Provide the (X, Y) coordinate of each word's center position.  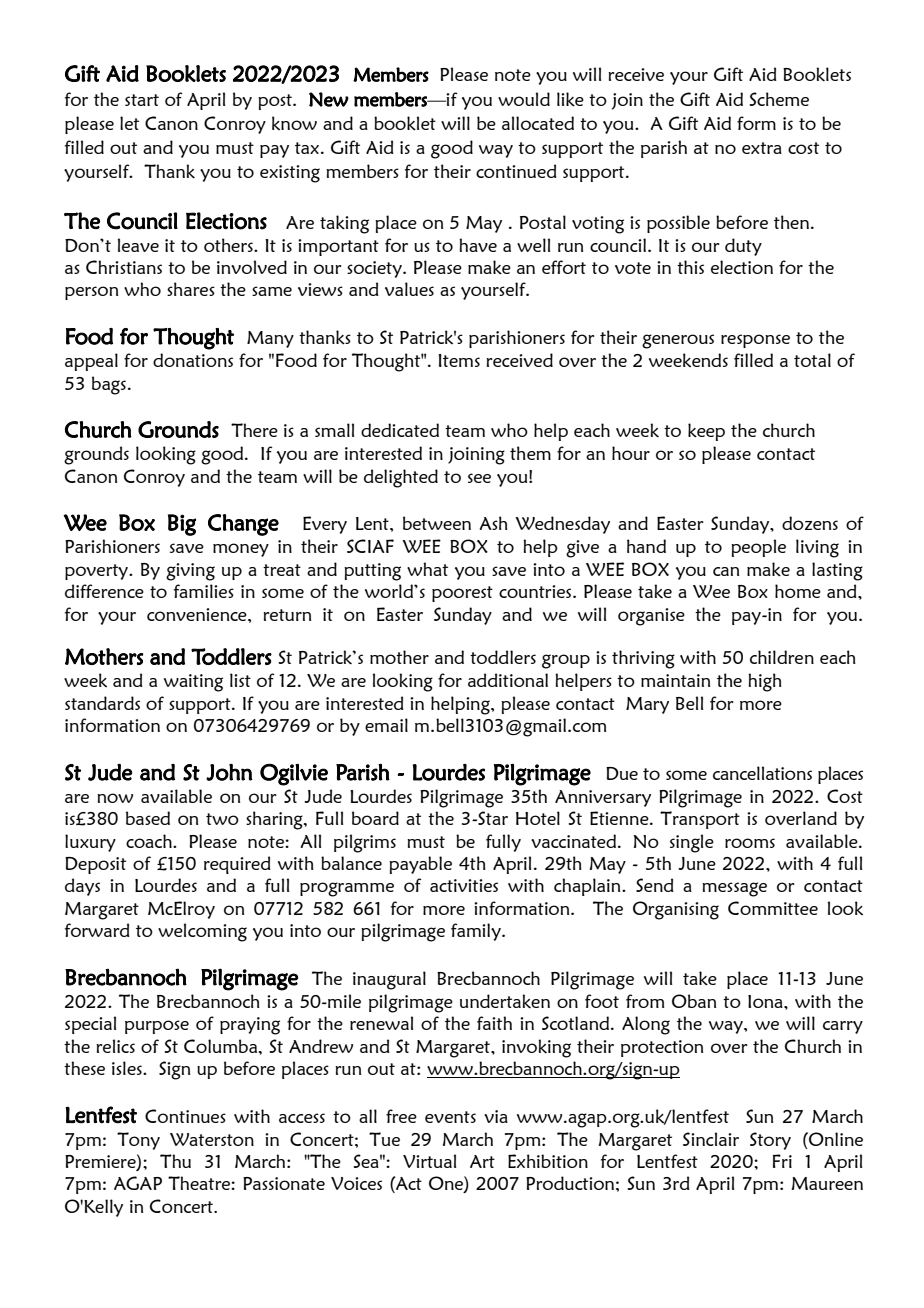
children (782, 657)
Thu (175, 1161)
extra (762, 148)
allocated (538, 123)
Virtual (429, 1161)
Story (770, 1141)
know (294, 123)
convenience (198, 614)
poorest (462, 594)
